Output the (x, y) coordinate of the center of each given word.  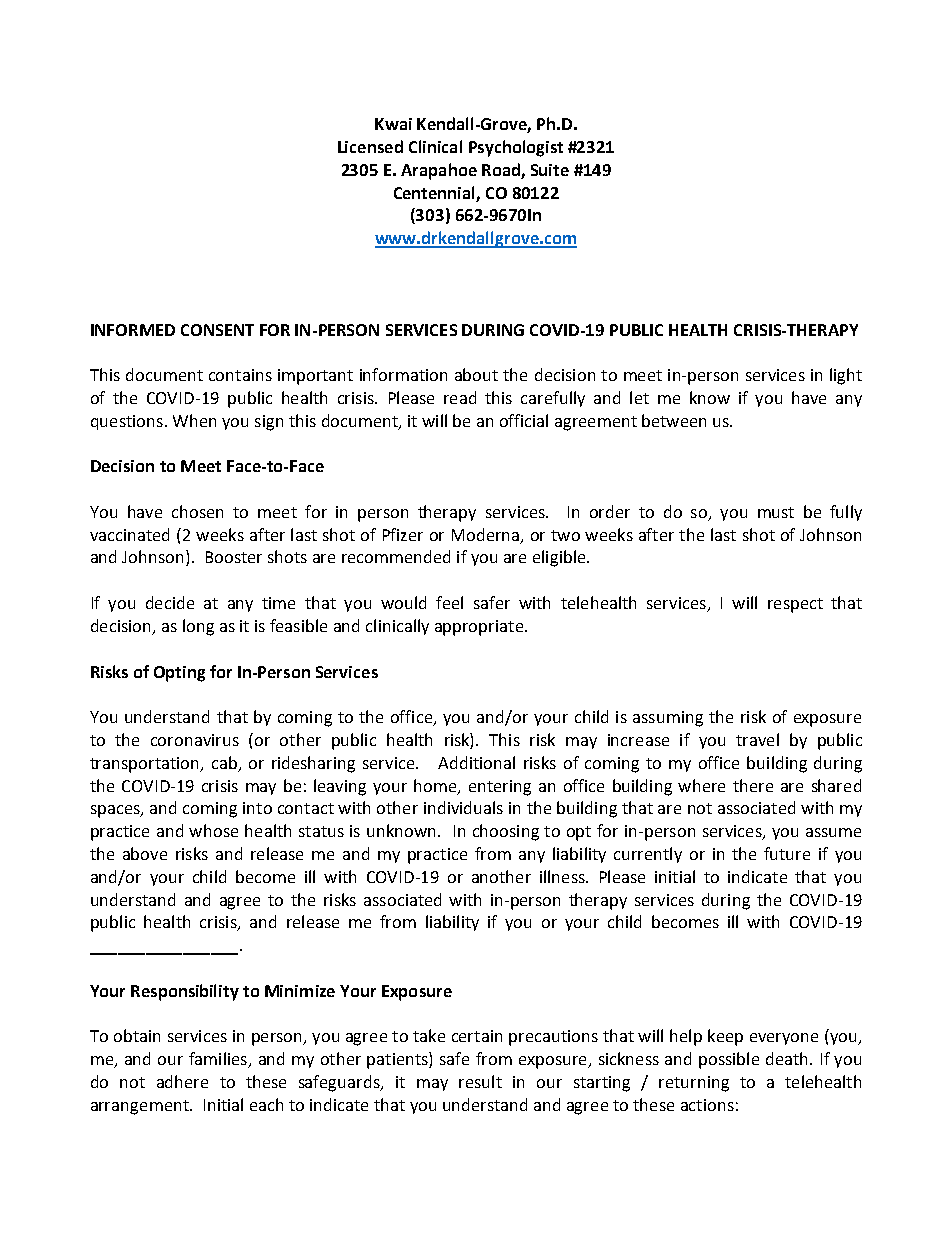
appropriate (480, 628)
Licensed (370, 146)
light (846, 376)
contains (240, 375)
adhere (182, 1081)
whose (213, 830)
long (198, 627)
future (787, 853)
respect (795, 605)
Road (501, 169)
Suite (550, 170)
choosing (506, 832)
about (476, 374)
